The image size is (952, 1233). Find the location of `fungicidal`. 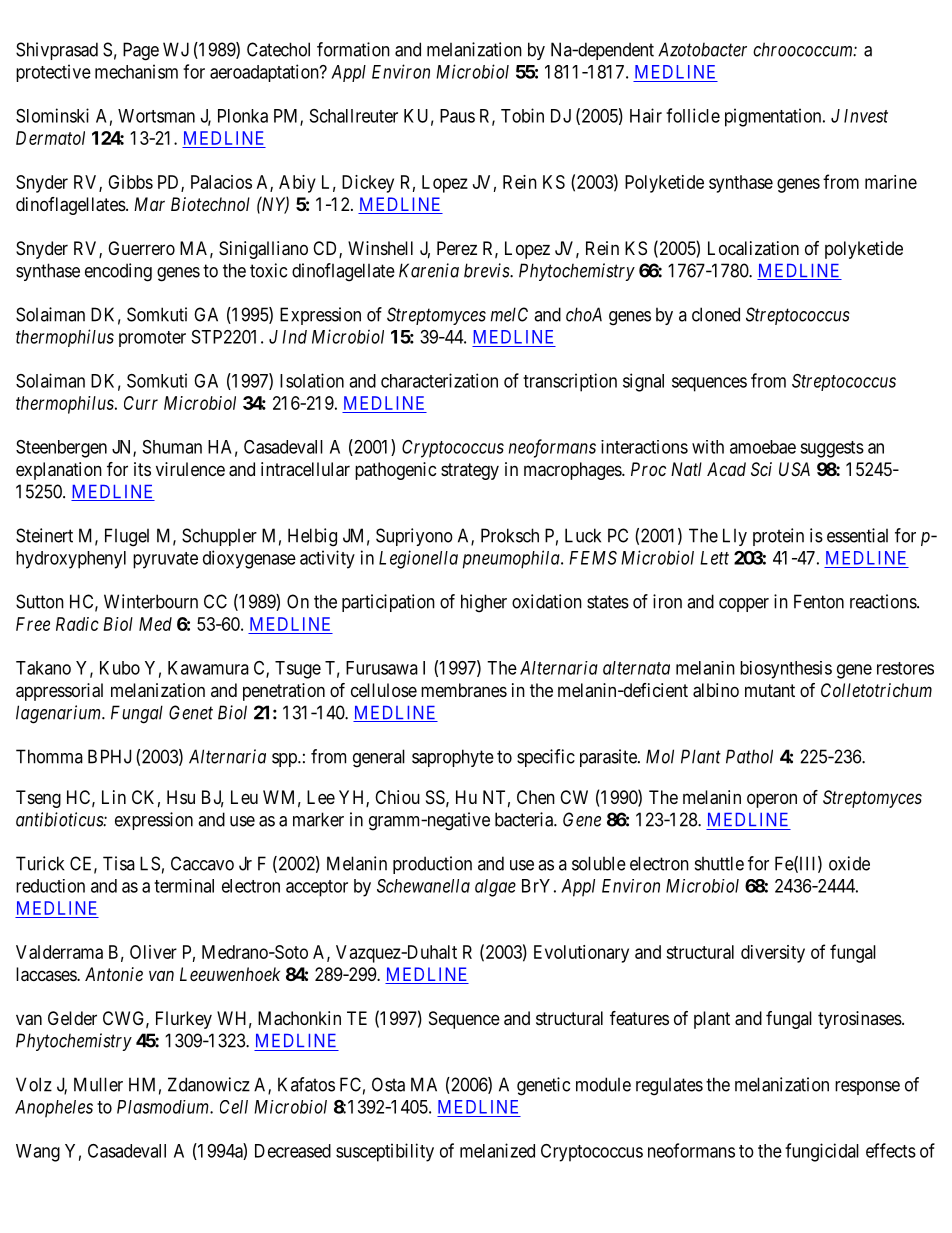

fungicidal is located at coordinates (822, 1152).
